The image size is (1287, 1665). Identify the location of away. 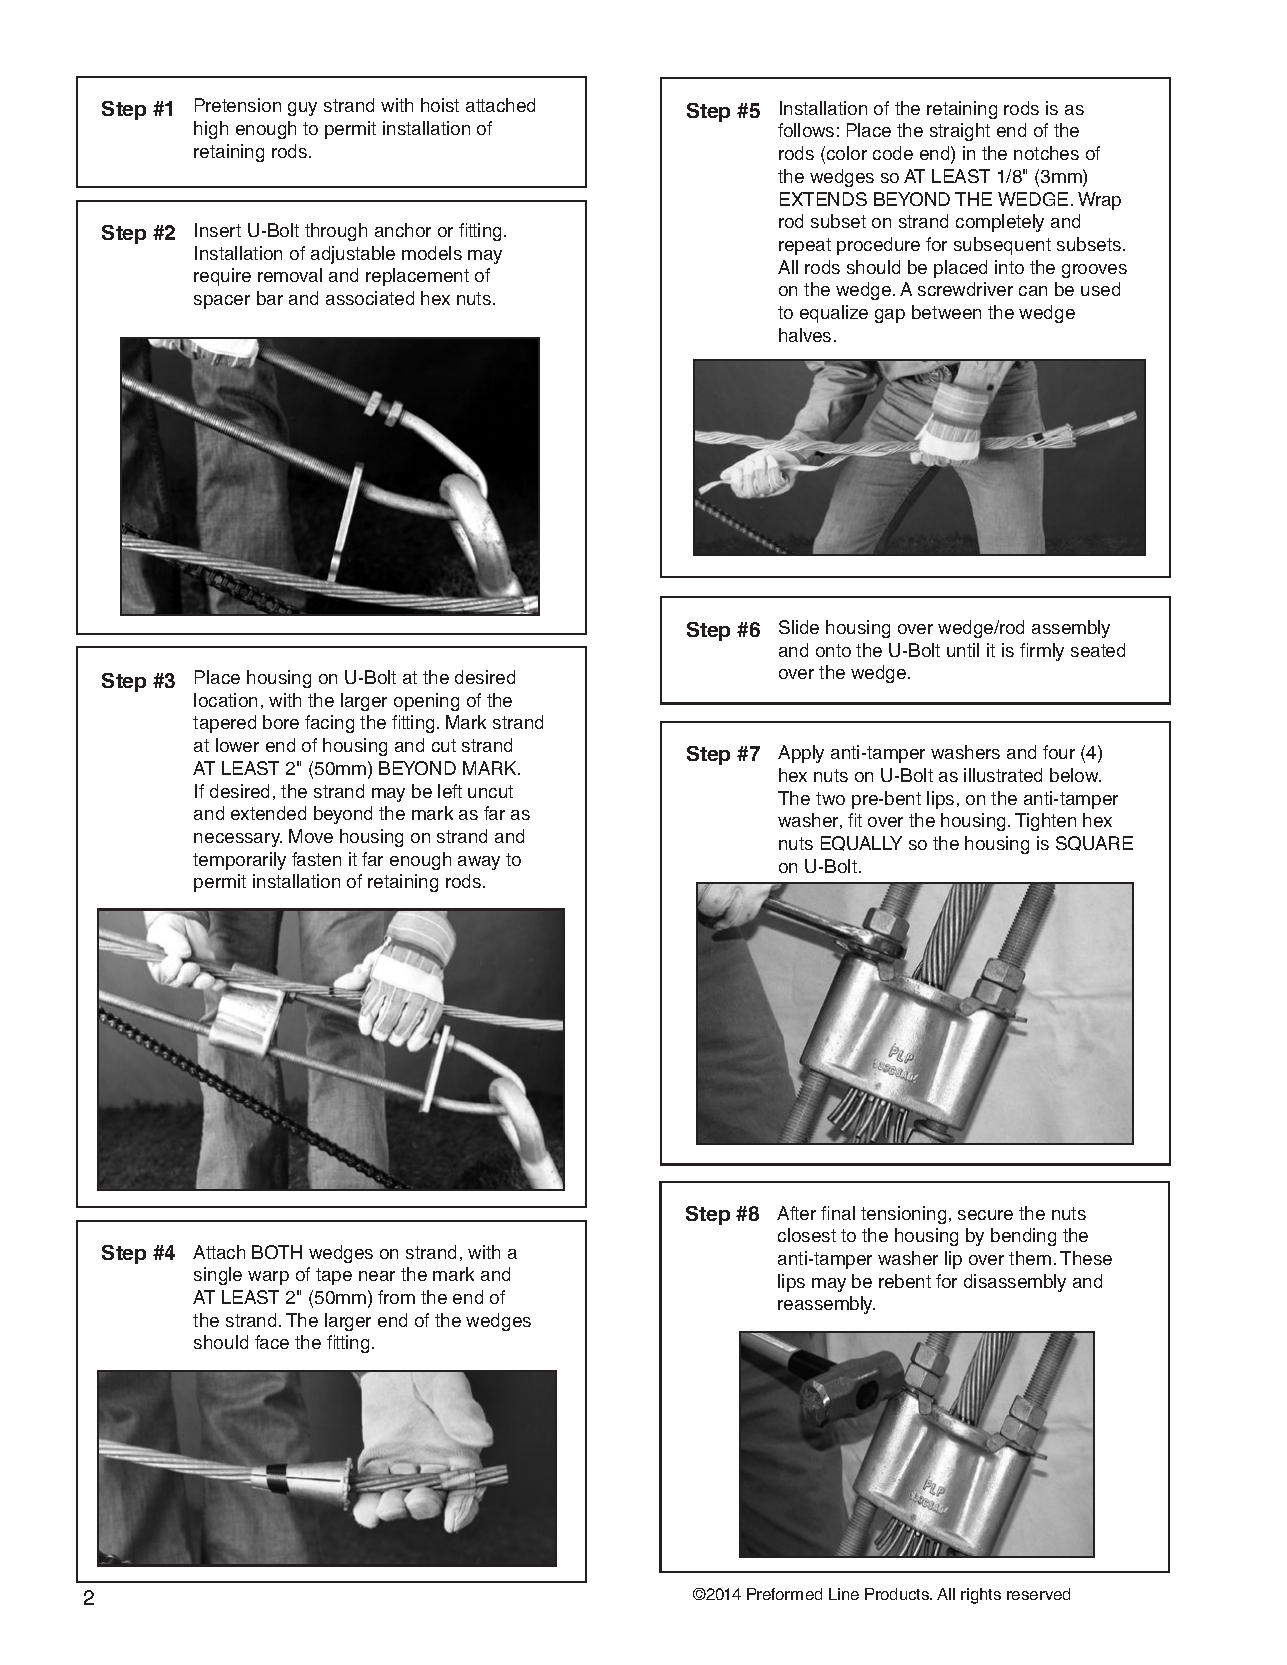
(479, 863).
